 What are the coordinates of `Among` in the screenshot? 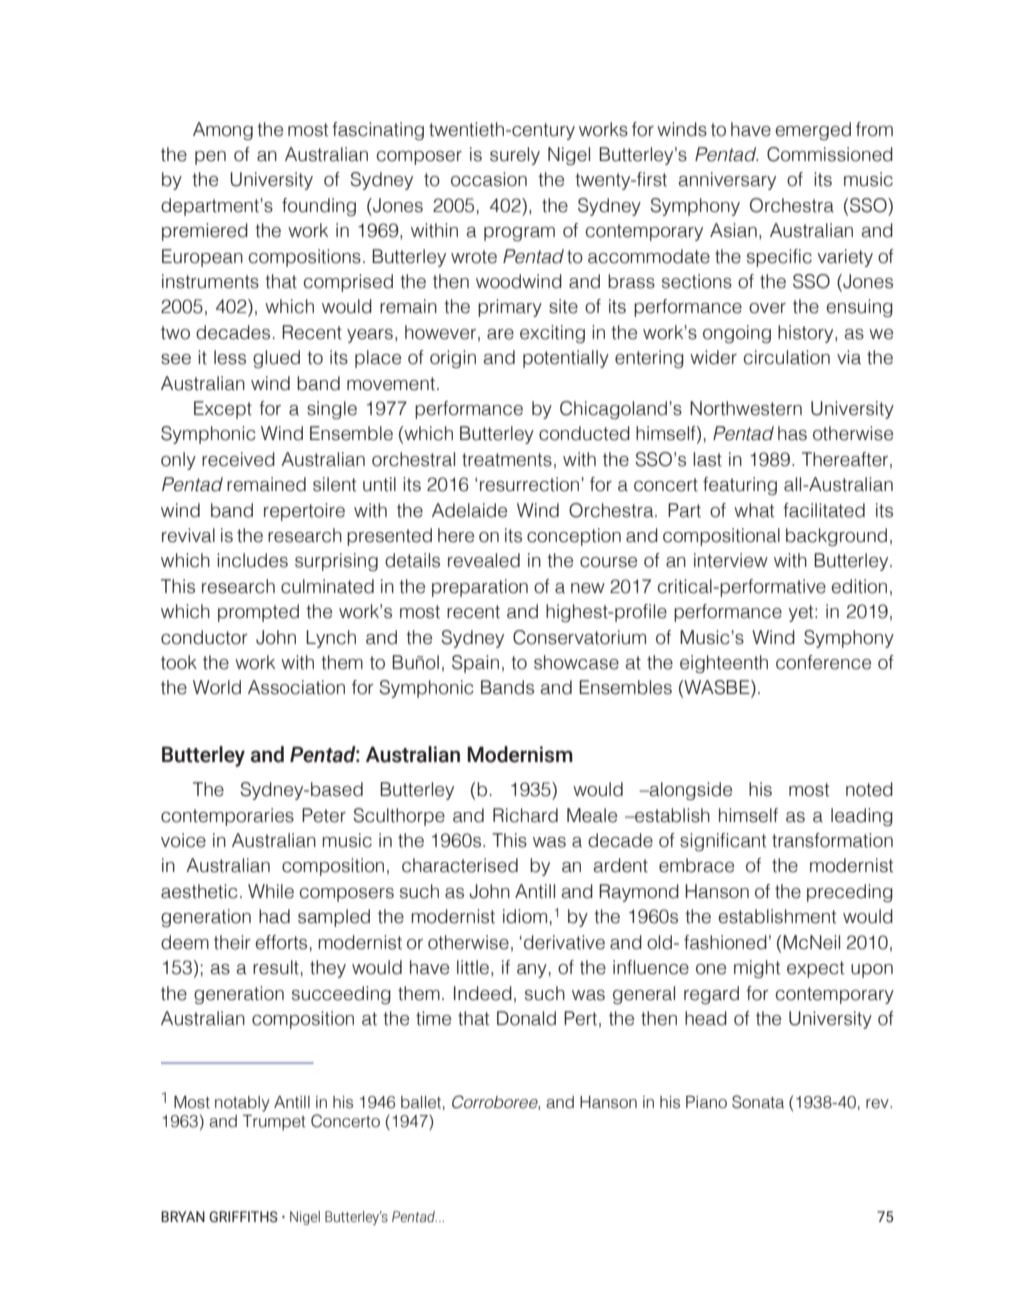 It's located at (223, 131).
